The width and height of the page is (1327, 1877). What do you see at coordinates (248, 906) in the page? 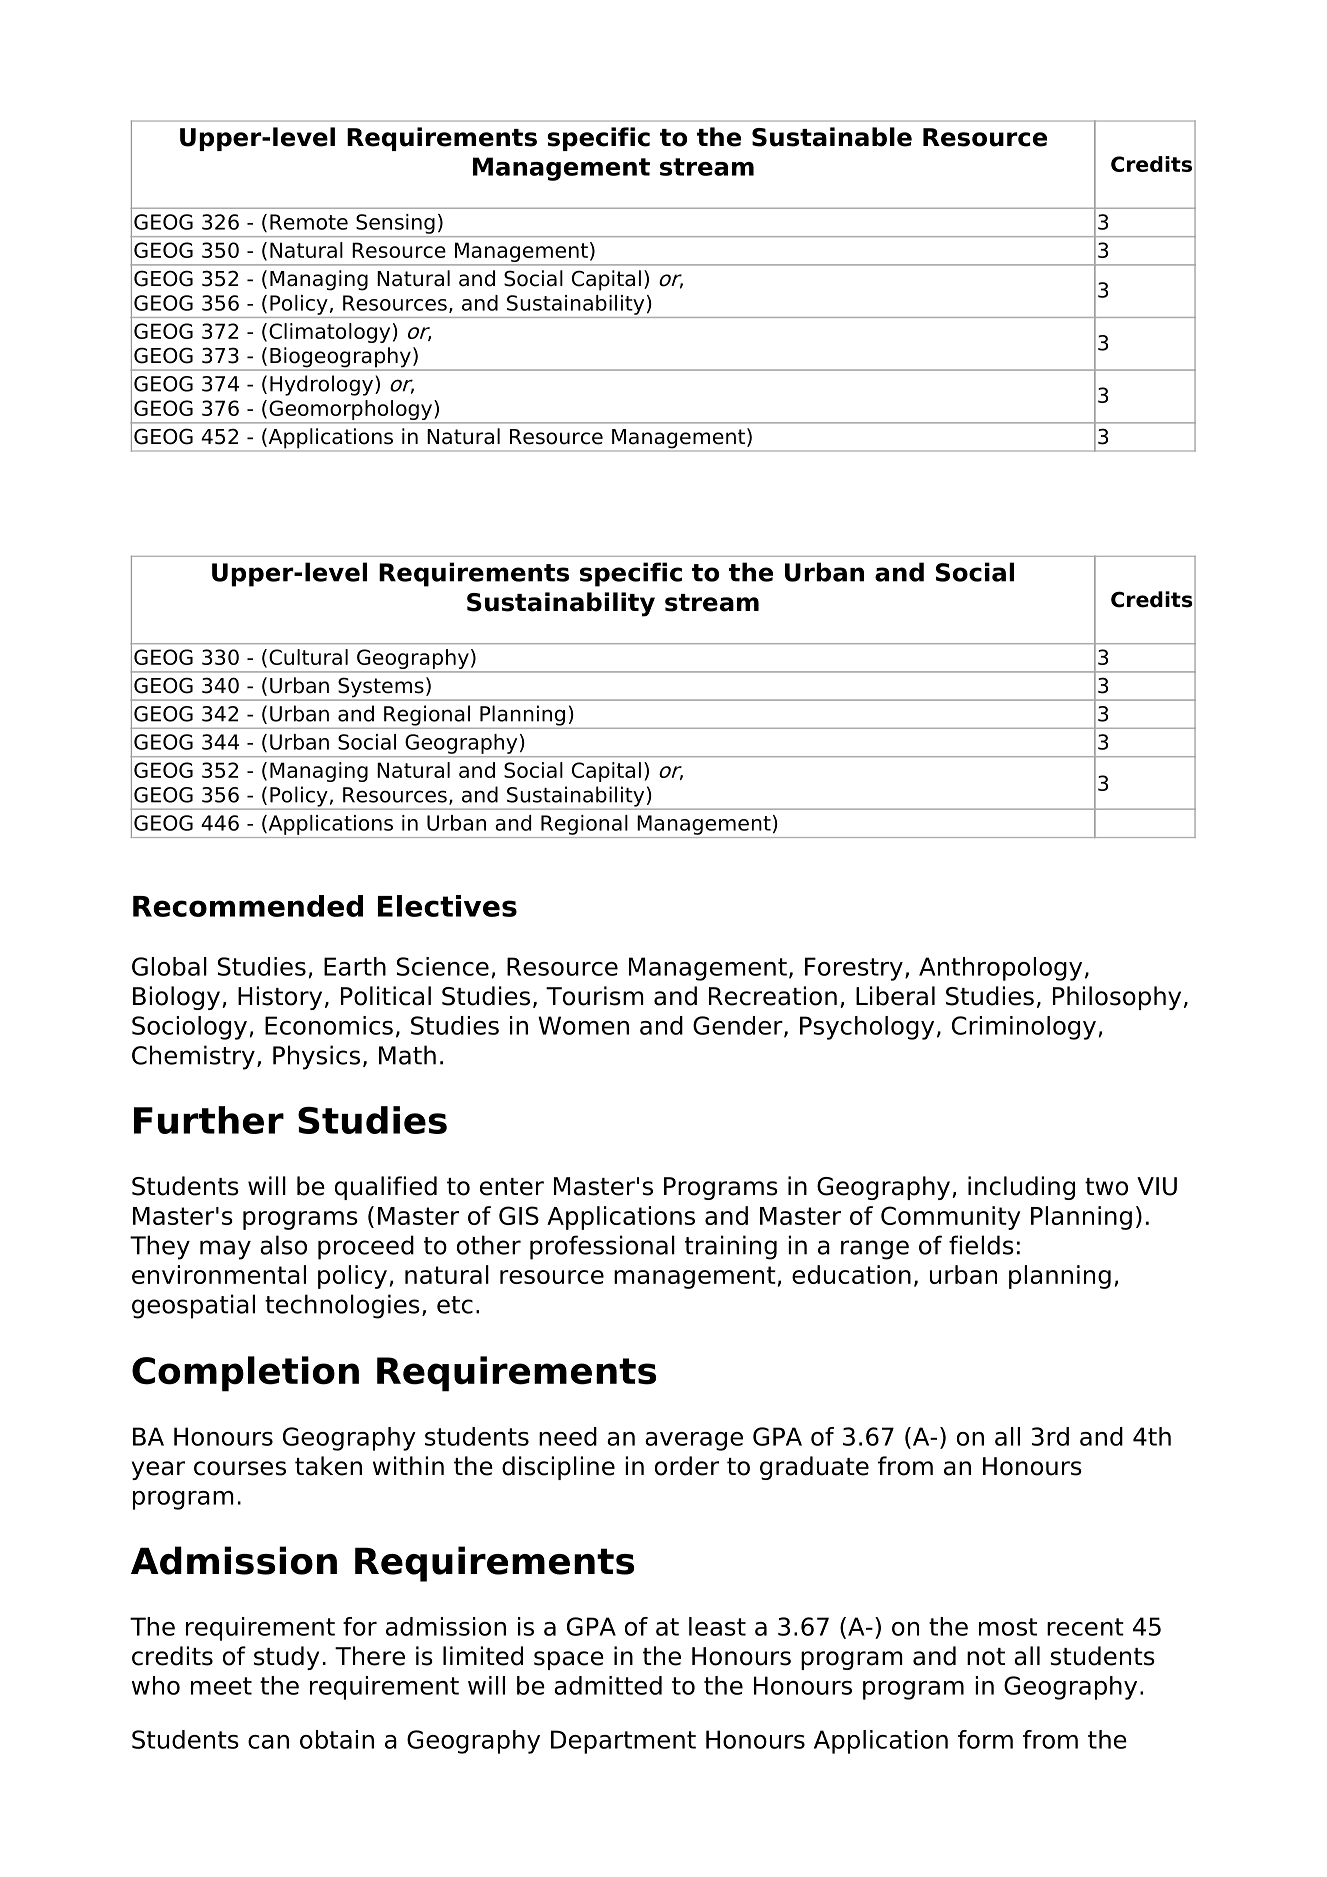
I see `Recommended` at bounding box center [248, 906].
